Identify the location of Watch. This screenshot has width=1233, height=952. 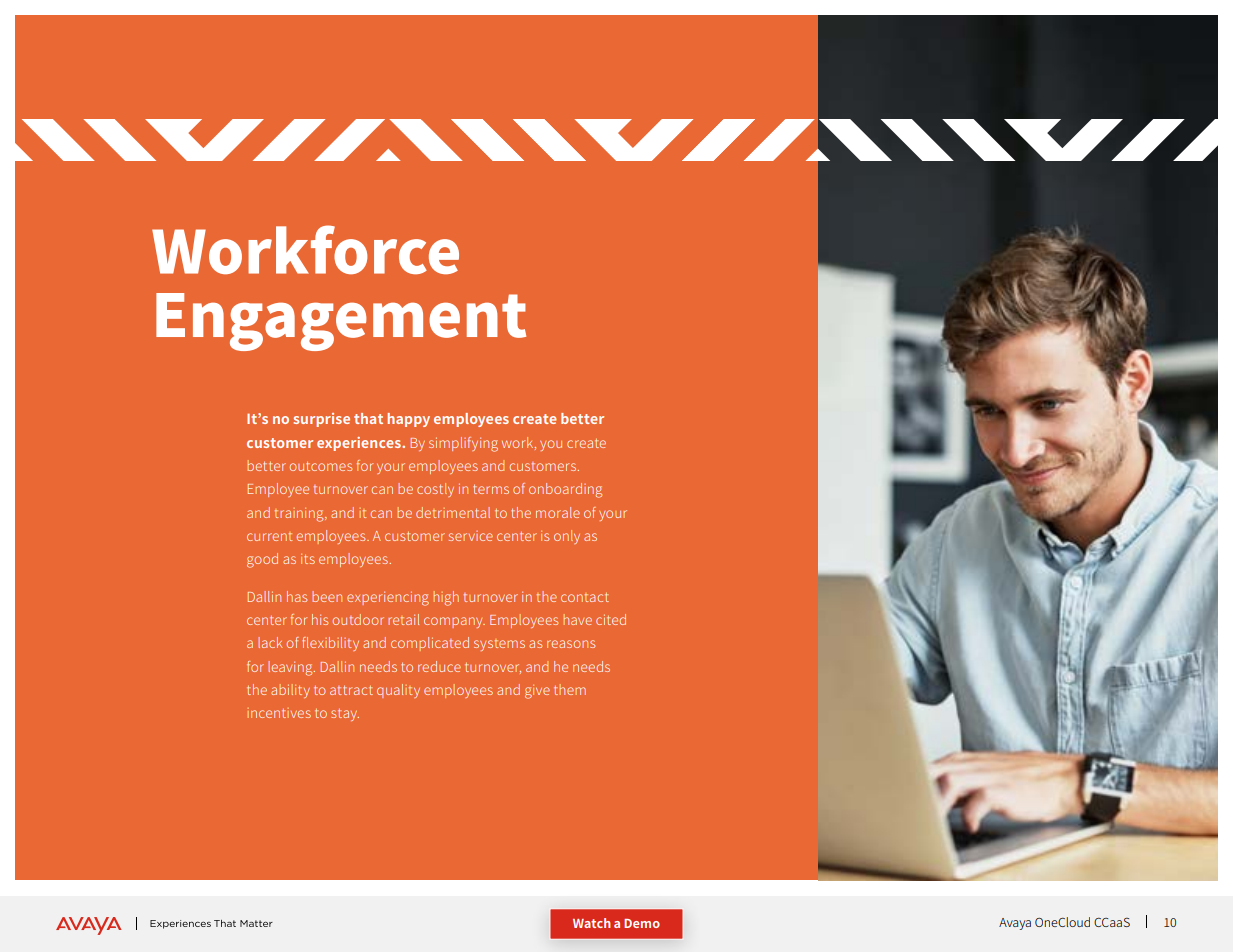
(592, 923).
